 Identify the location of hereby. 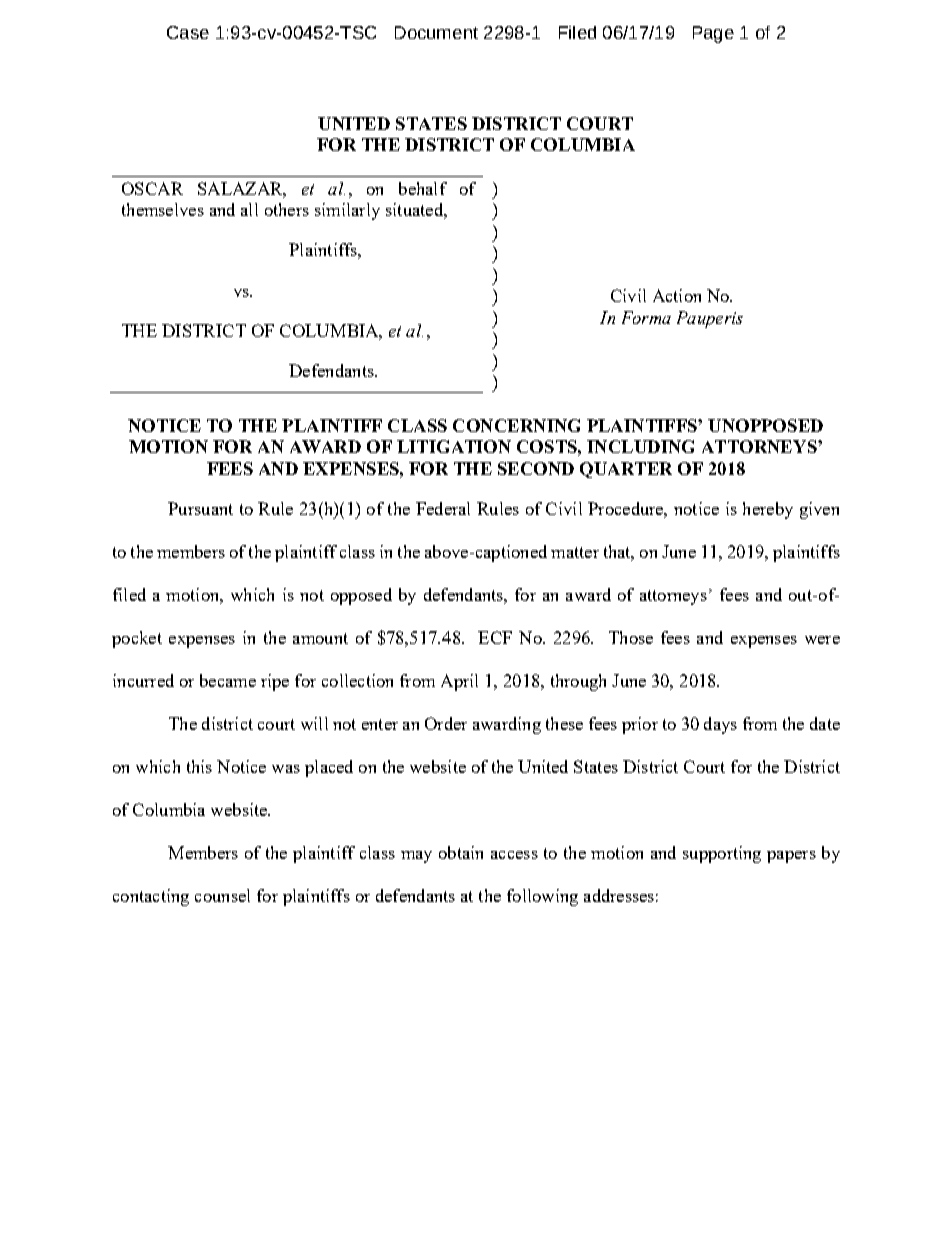
(768, 510).
